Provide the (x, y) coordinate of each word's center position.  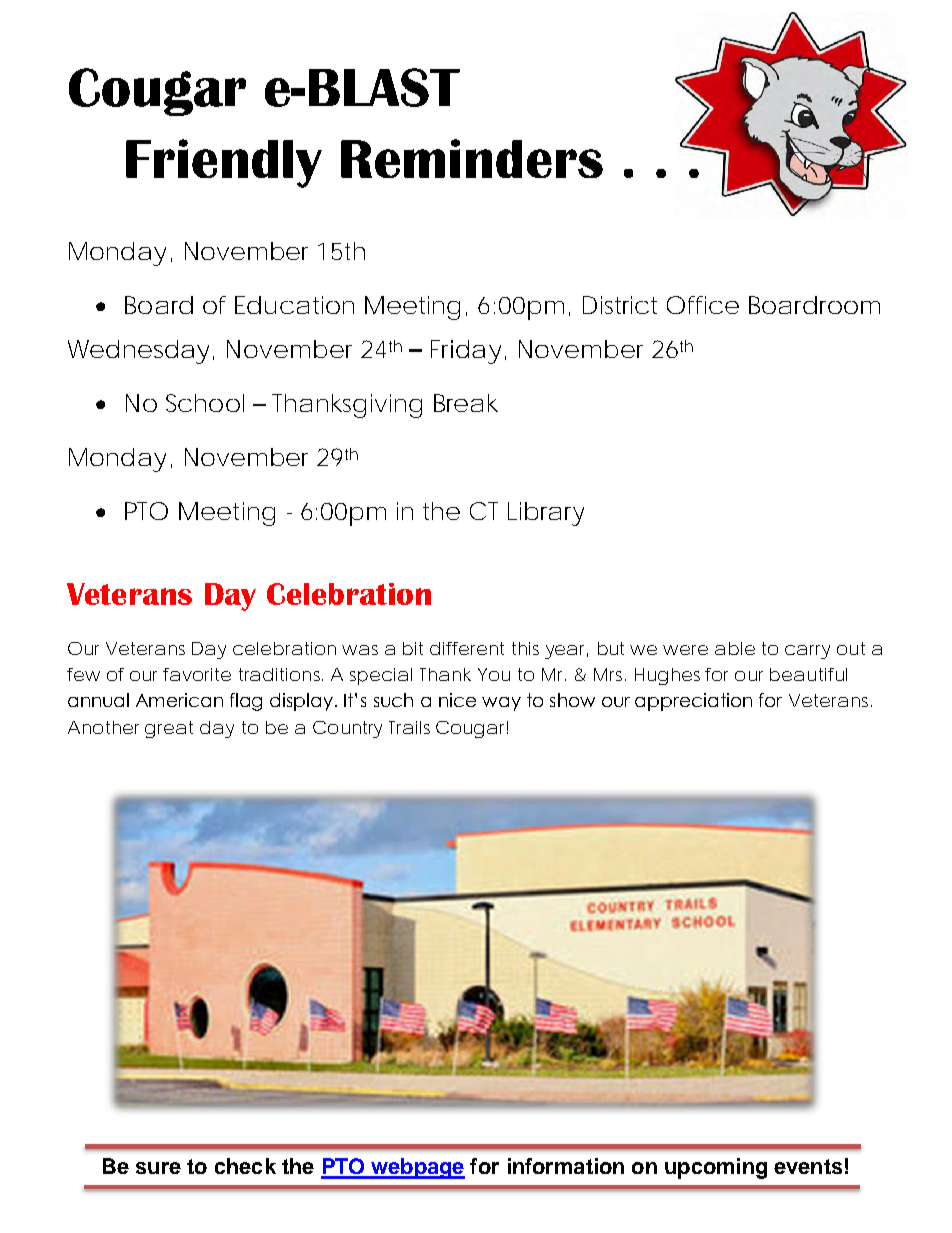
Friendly (224, 163)
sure (158, 1168)
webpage (417, 1168)
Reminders (472, 158)
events (808, 1166)
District (620, 305)
